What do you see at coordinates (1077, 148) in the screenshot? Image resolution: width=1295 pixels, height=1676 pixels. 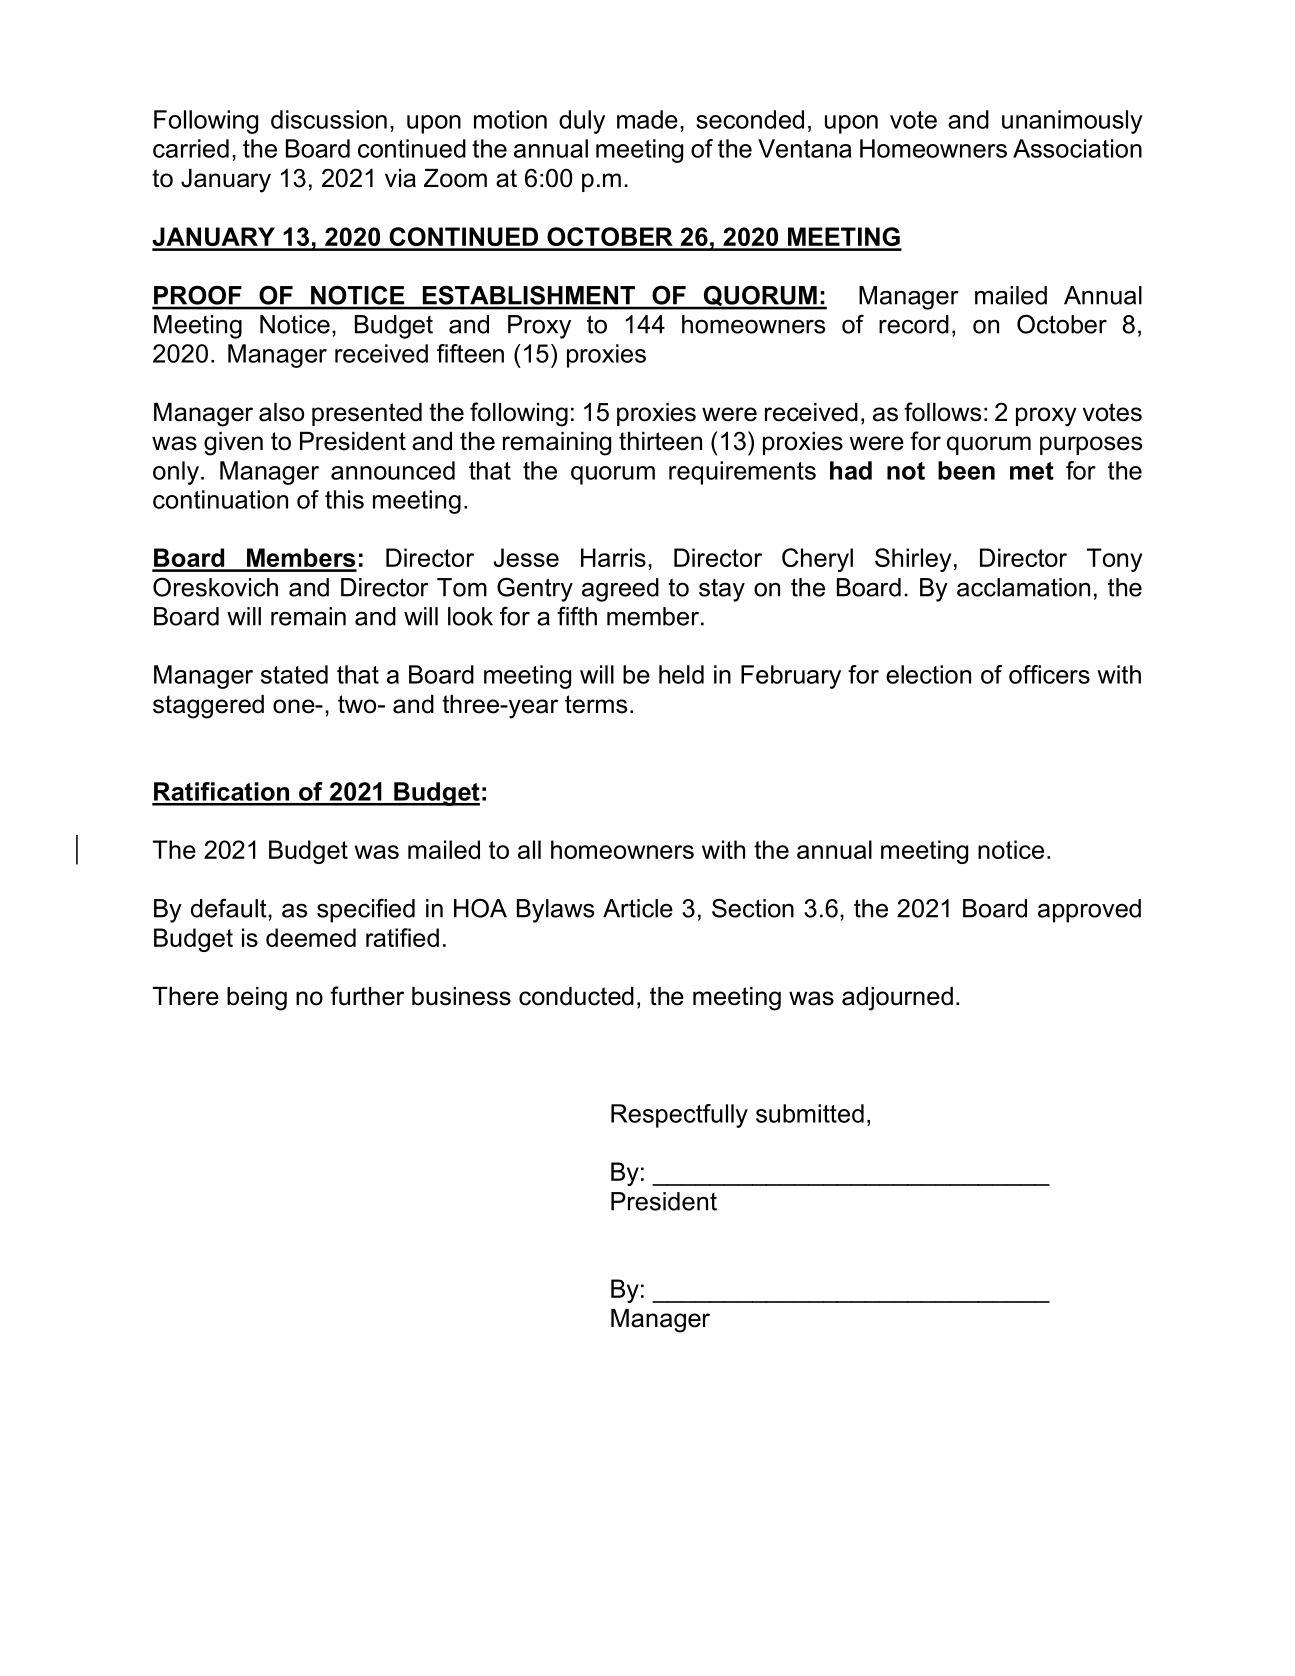 I see `Association` at bounding box center [1077, 148].
